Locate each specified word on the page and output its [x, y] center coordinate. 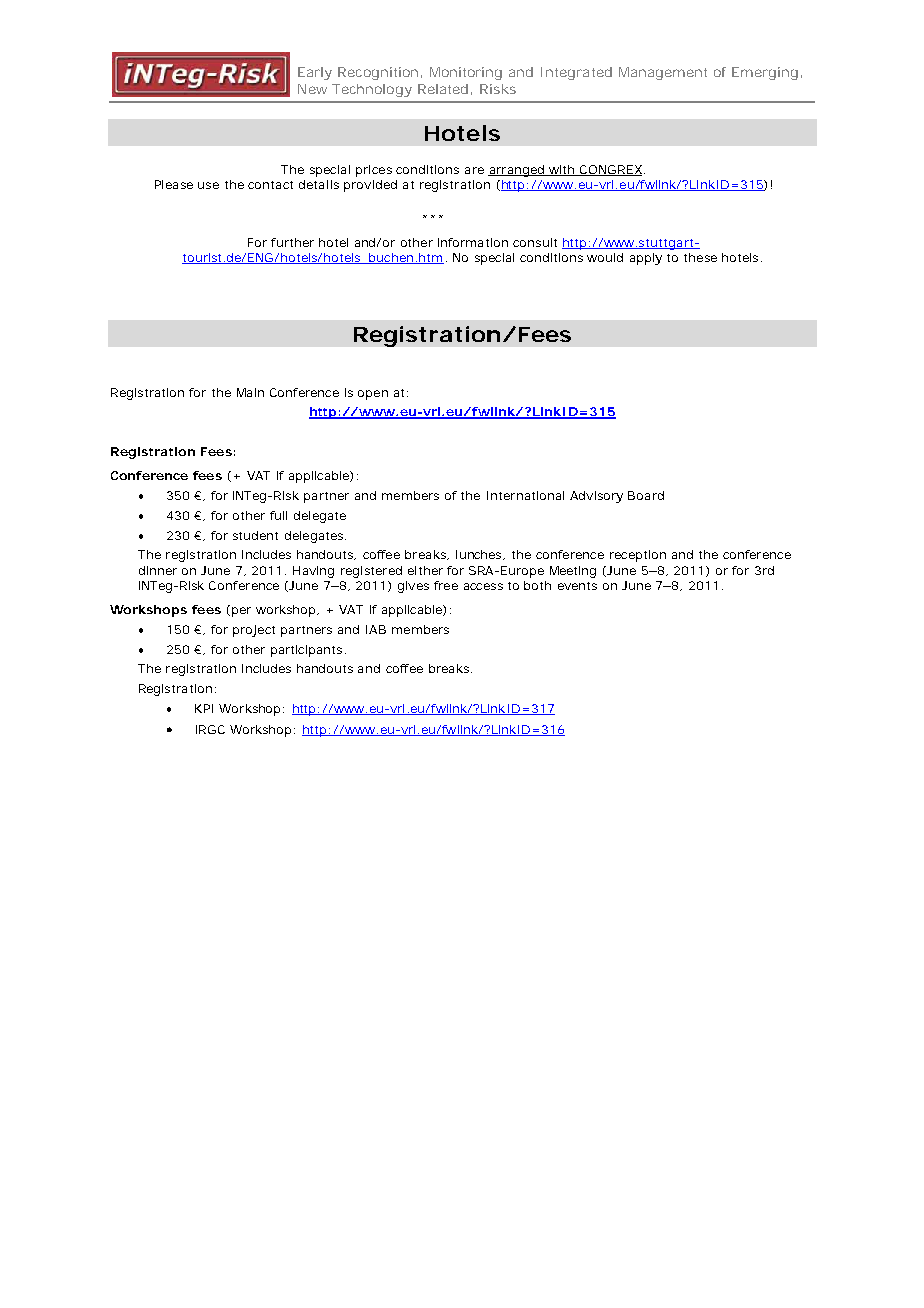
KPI [204, 708]
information [473, 242]
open [373, 395]
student [255, 535]
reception [638, 556]
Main [250, 392]
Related [443, 89]
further [292, 242]
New [312, 89]
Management [663, 73]
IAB [376, 629]
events [577, 586]
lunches [480, 555]
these [700, 257]
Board [646, 495]
